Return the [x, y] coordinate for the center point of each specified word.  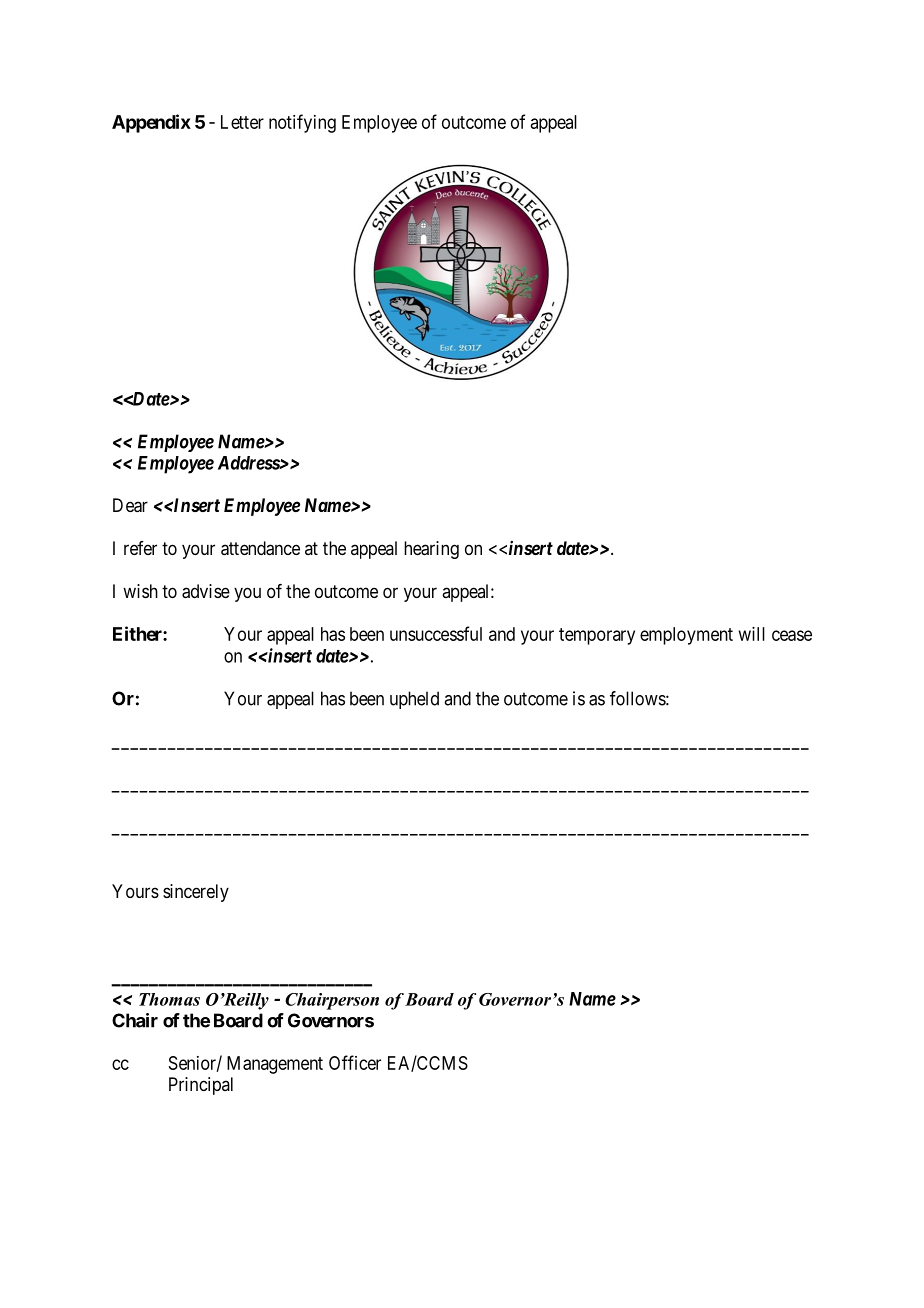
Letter [242, 122]
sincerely [196, 893]
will [752, 634]
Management [275, 1065]
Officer [355, 1062]
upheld [414, 700]
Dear [130, 505]
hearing [431, 550]
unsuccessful [436, 633]
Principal [201, 1086]
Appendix [151, 123]
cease [792, 635]
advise [206, 591]
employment [686, 636]
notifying [302, 123]
